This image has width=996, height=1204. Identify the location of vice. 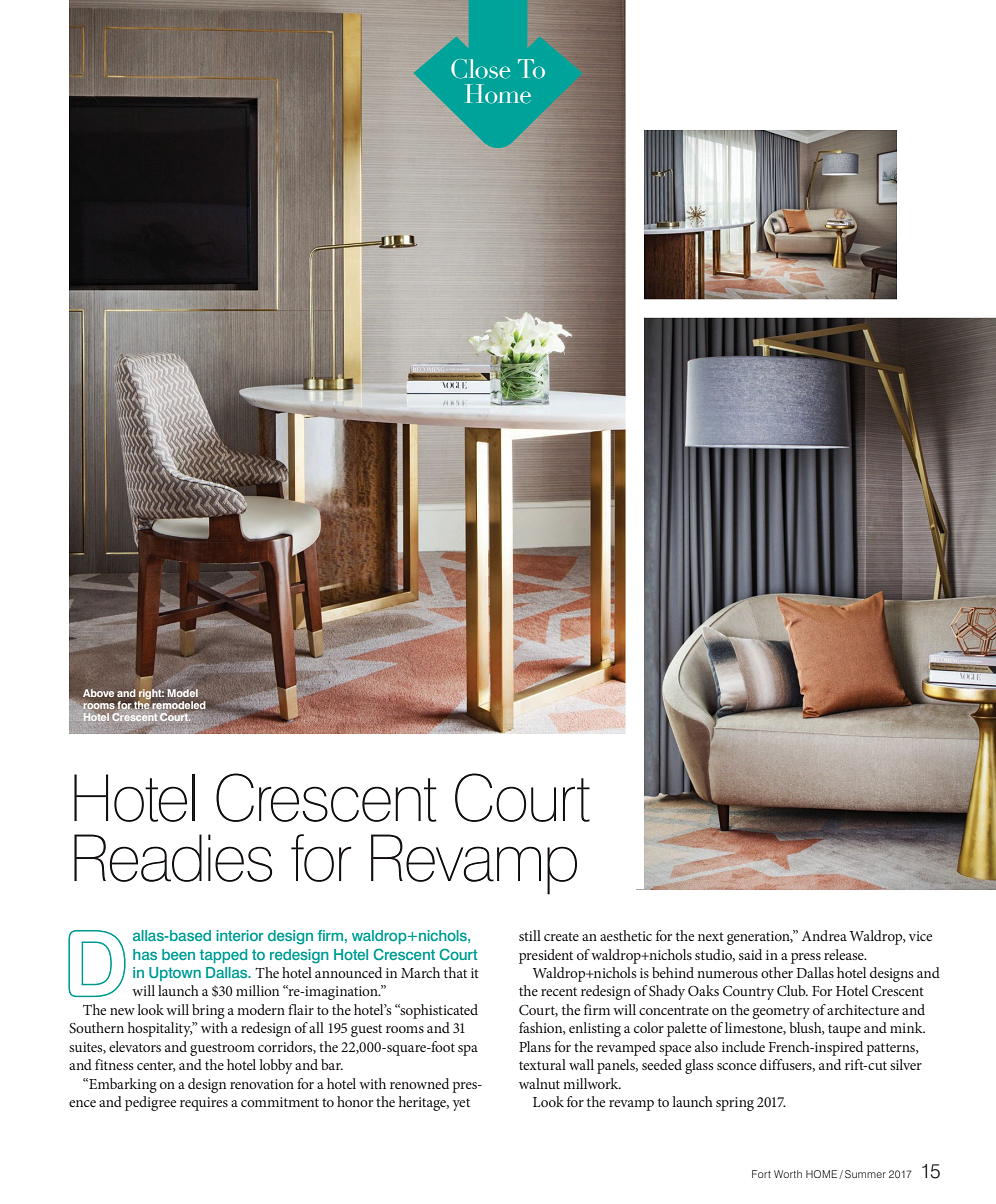
(920, 936).
